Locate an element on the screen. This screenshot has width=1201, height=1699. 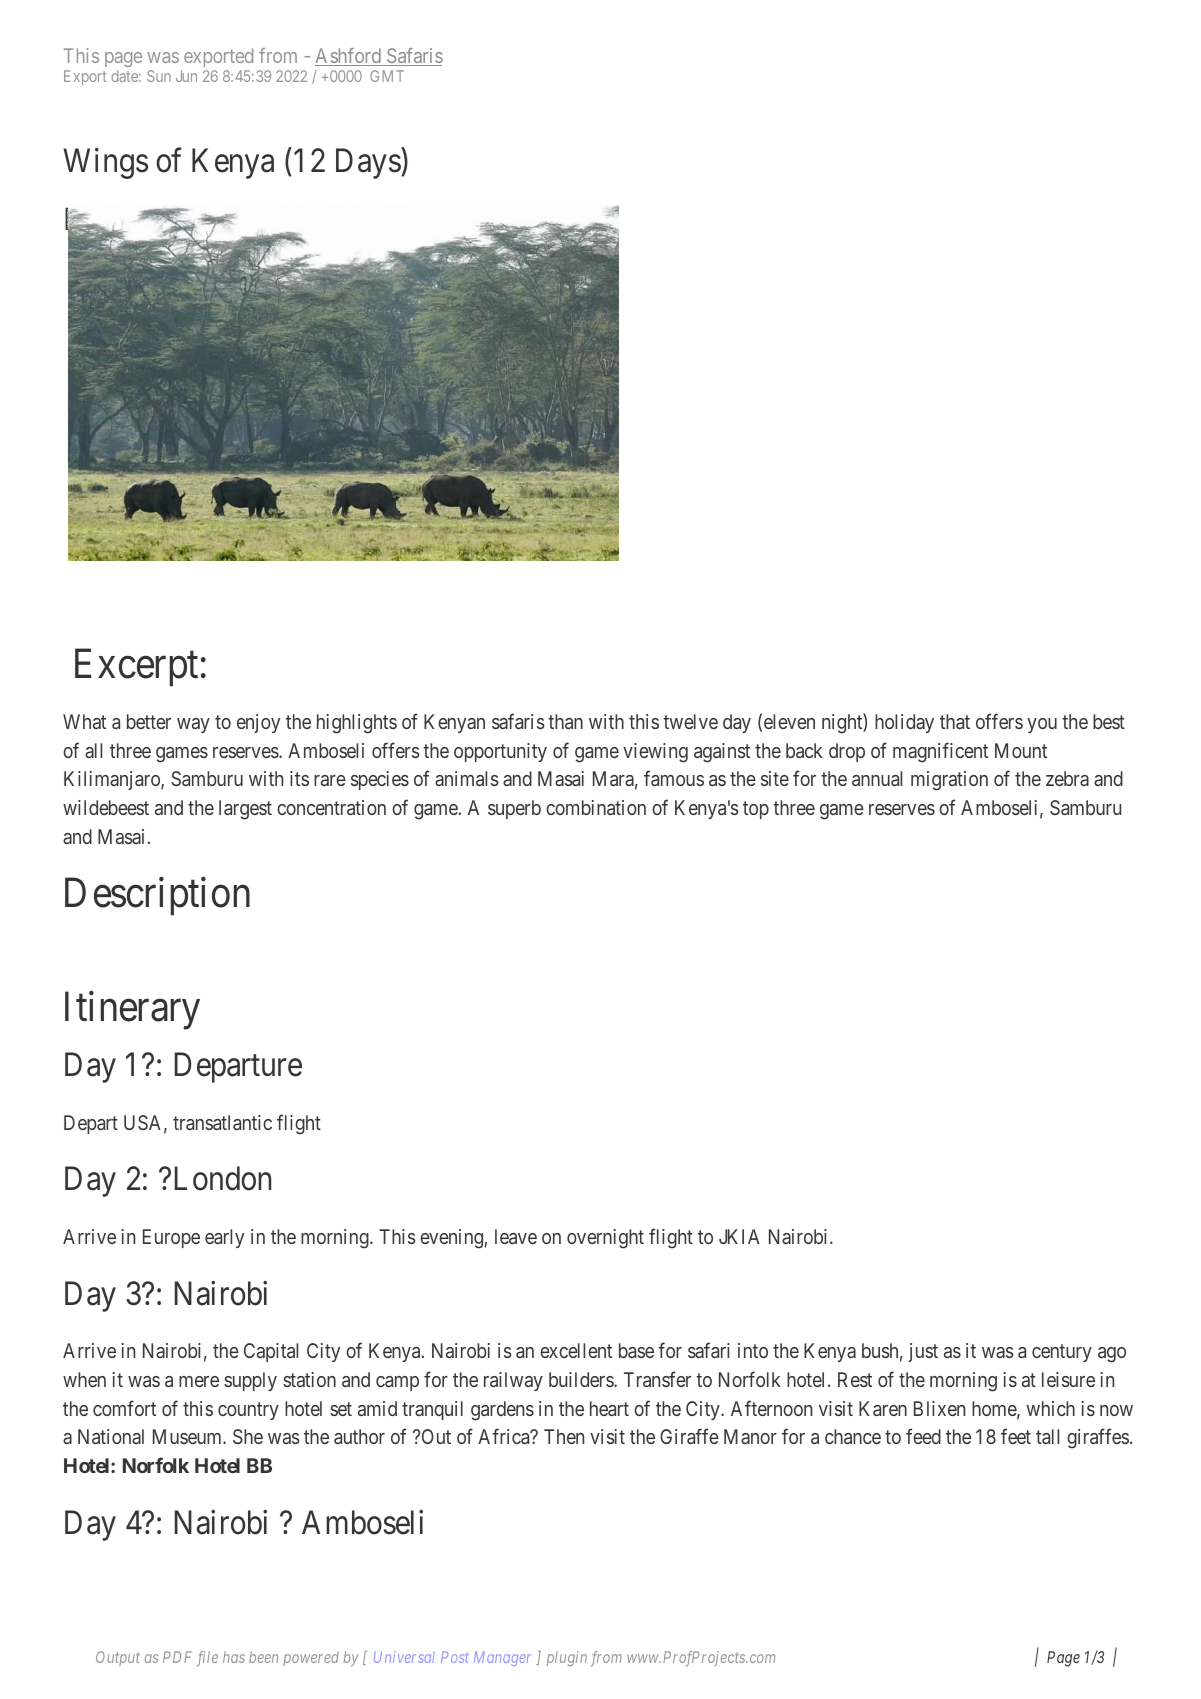
plugin is located at coordinates (567, 1658).
